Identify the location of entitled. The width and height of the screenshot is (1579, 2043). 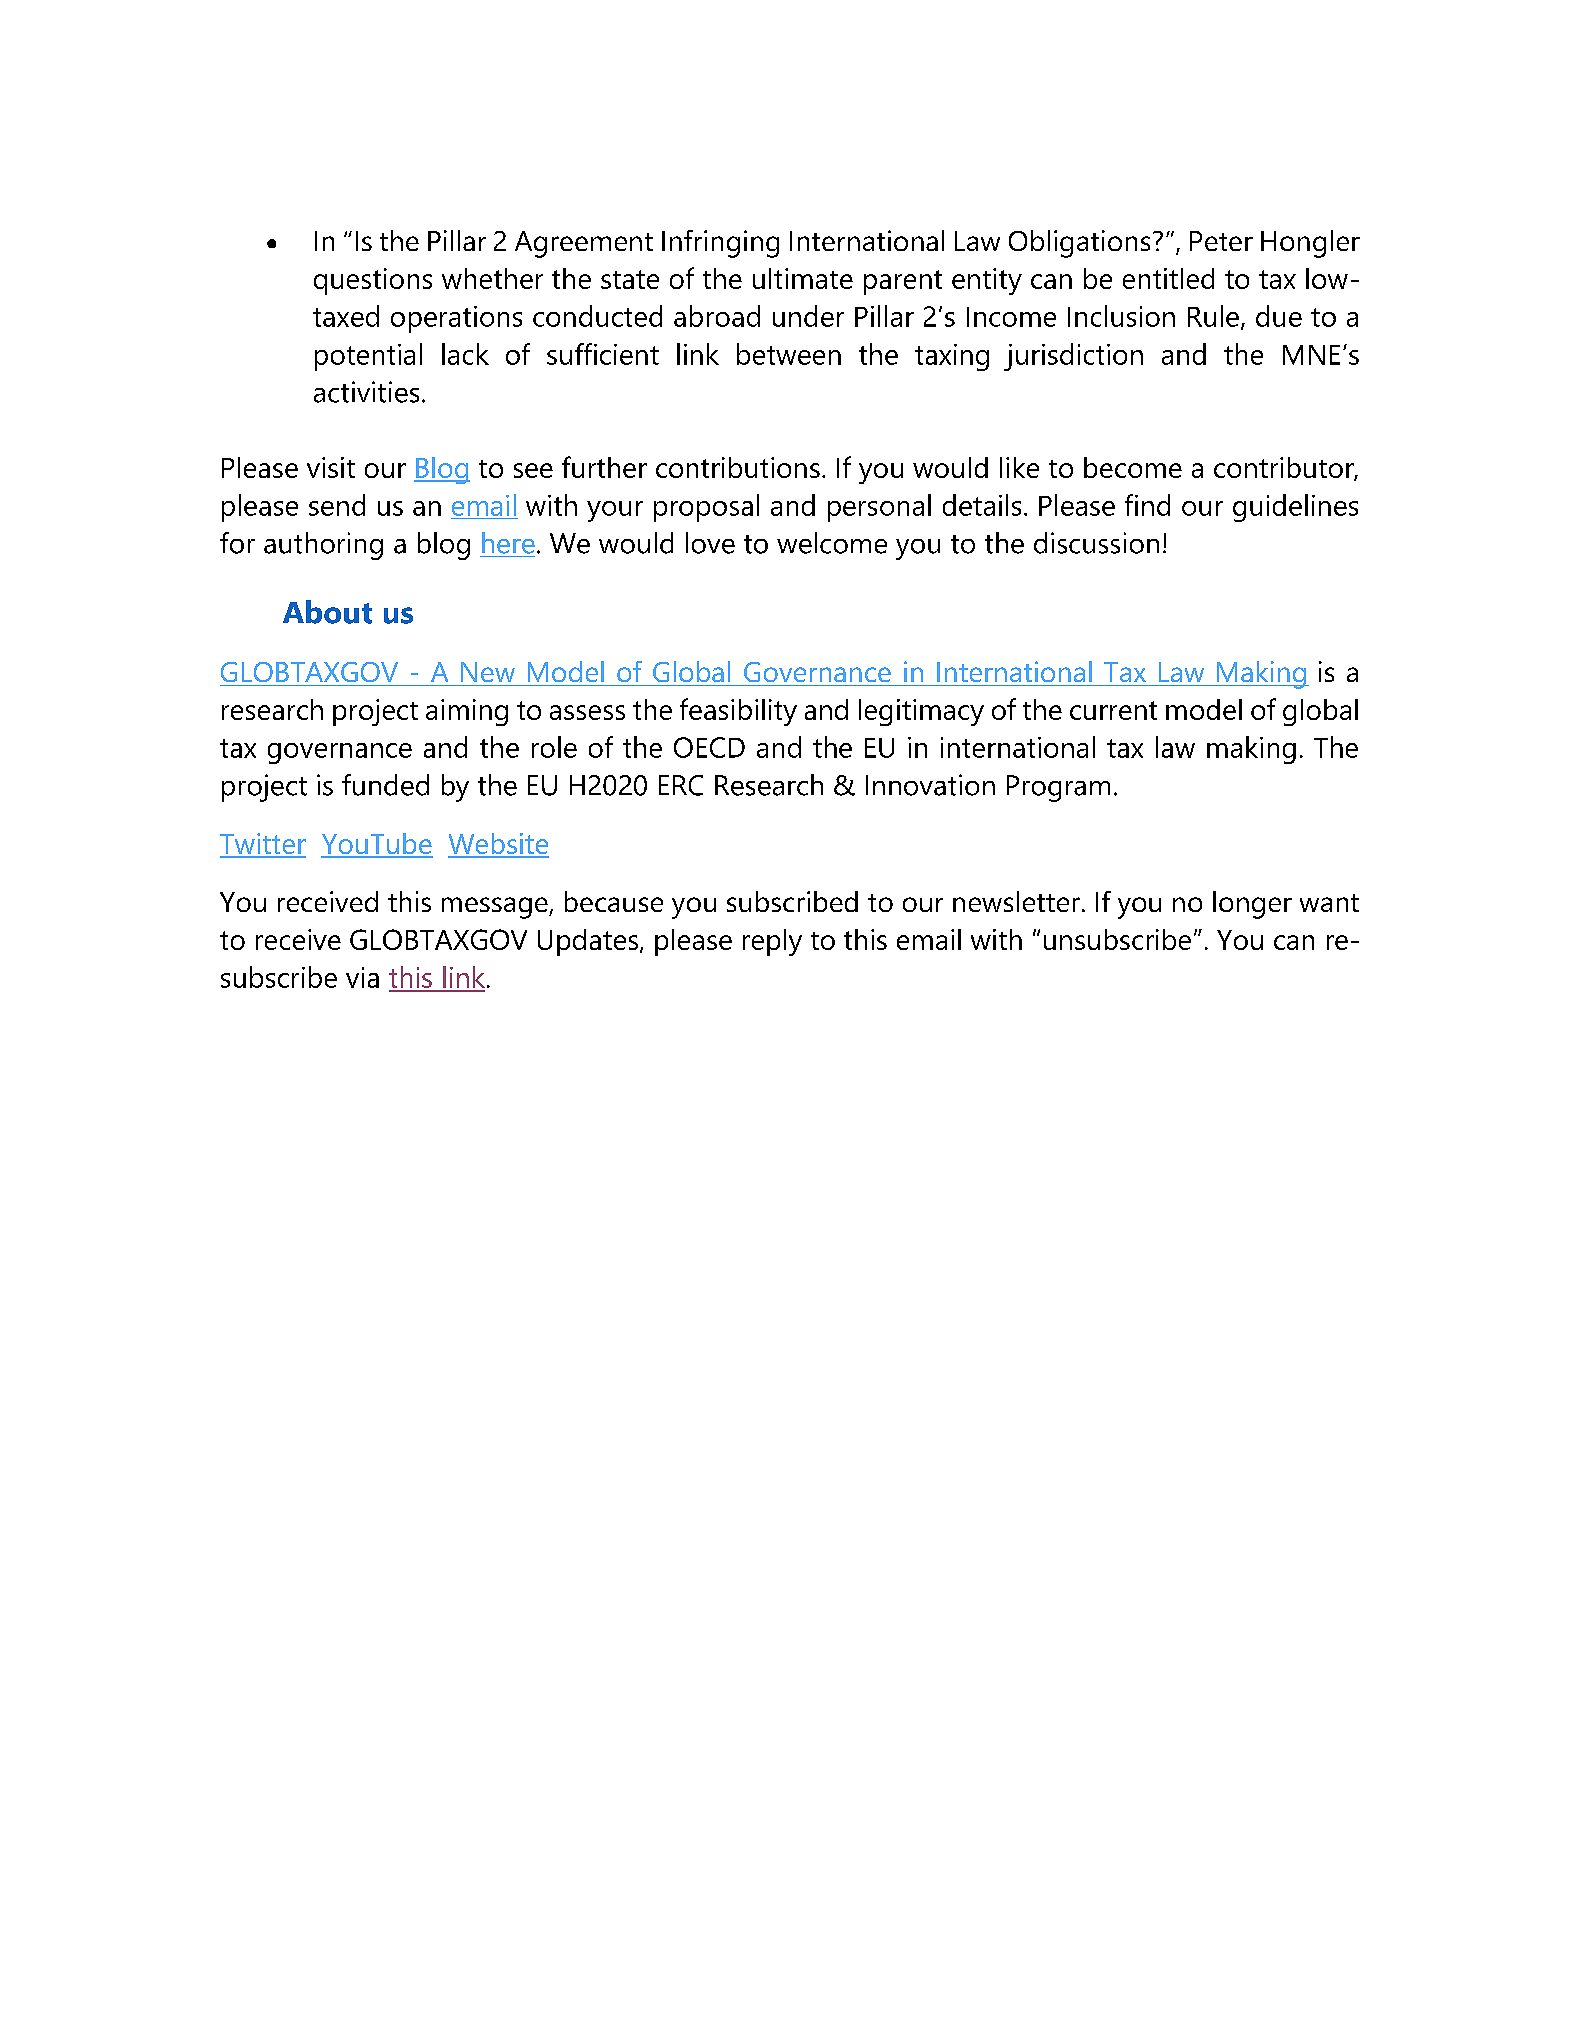
(1168, 278).
